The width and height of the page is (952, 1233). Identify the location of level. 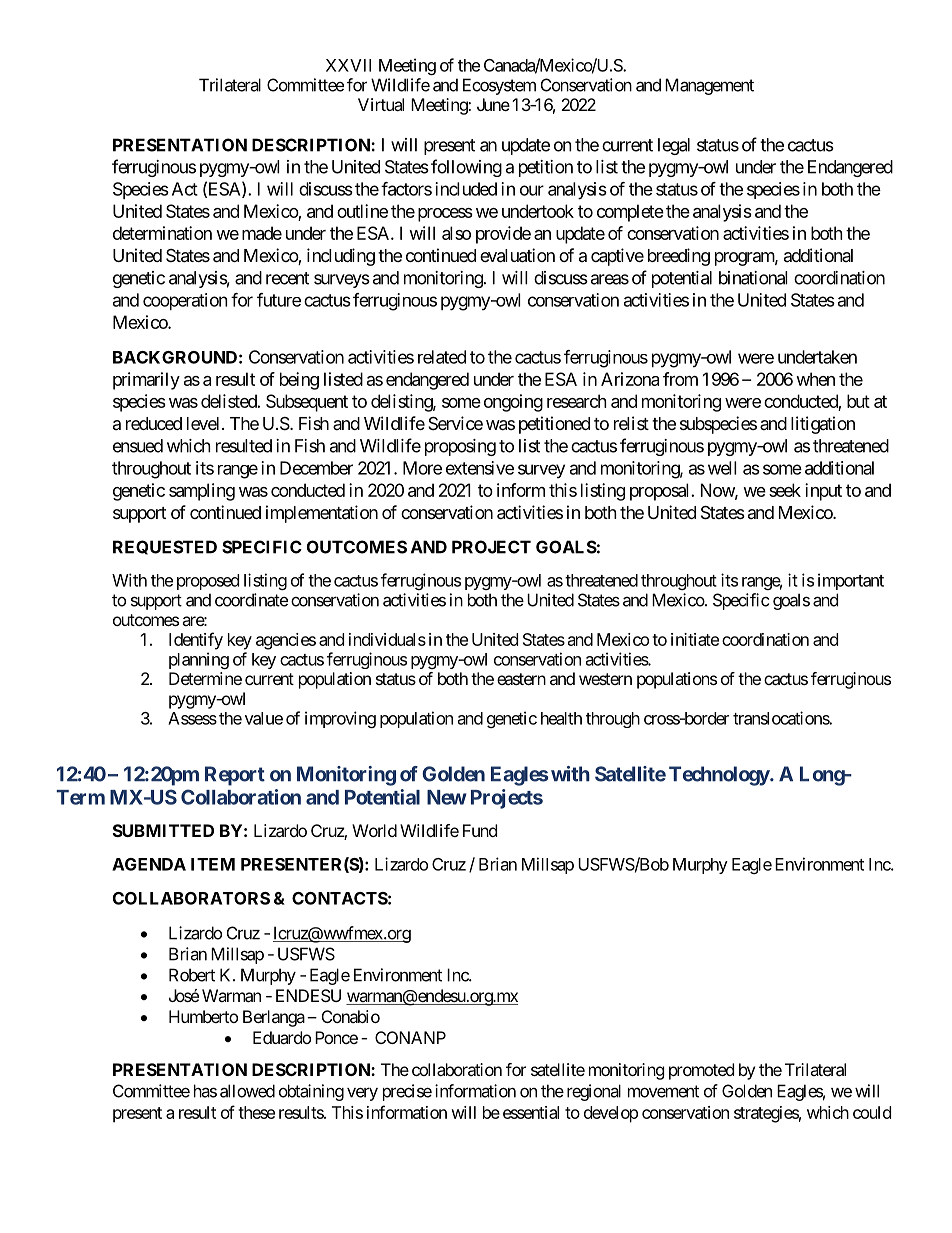
(203, 423).
